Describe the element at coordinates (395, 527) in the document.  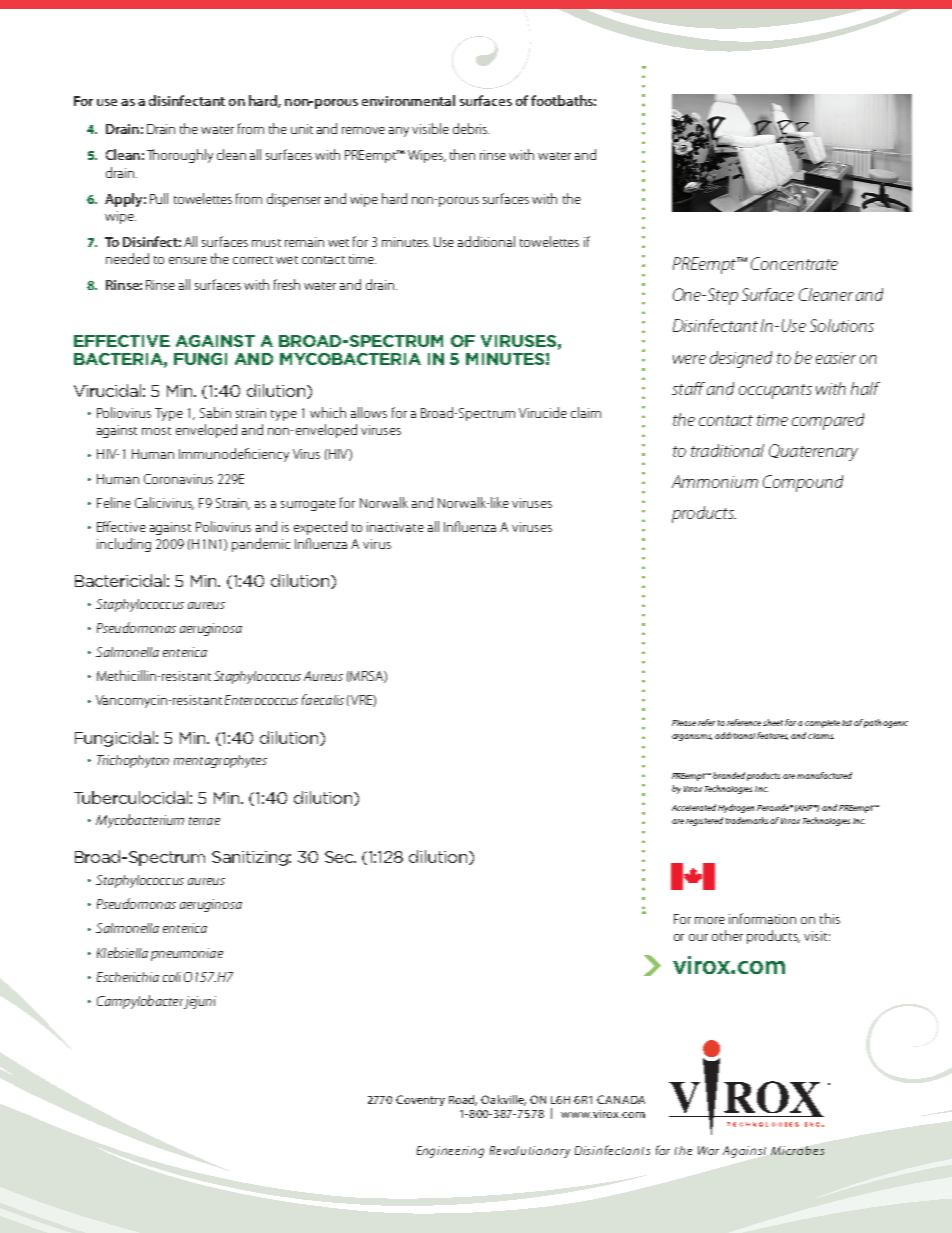
I see `inactivate` at that location.
